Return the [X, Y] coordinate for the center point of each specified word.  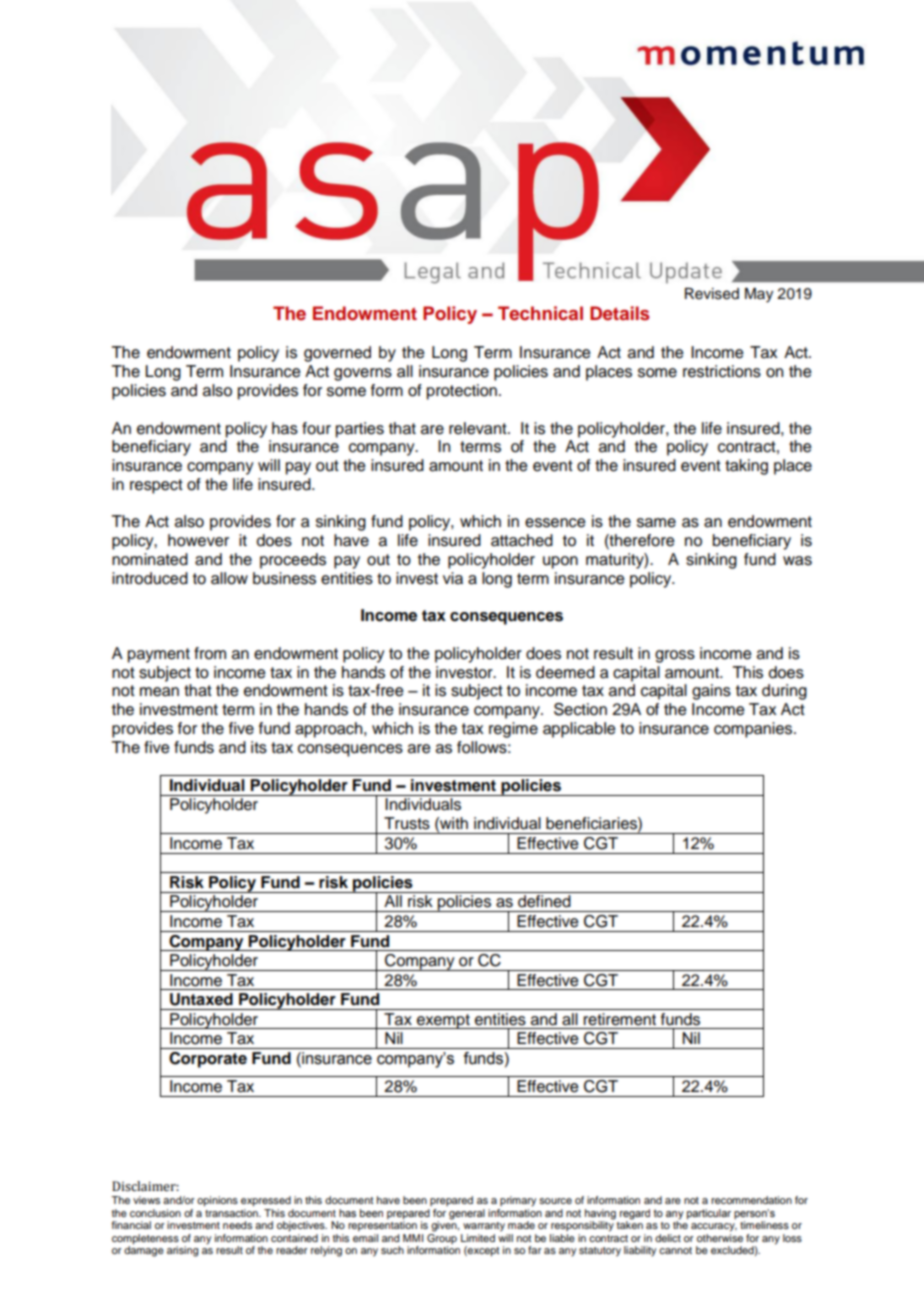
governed [337, 354]
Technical [540, 313]
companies [754, 730]
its [259, 747]
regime [513, 730]
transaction [232, 1213]
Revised [712, 294]
